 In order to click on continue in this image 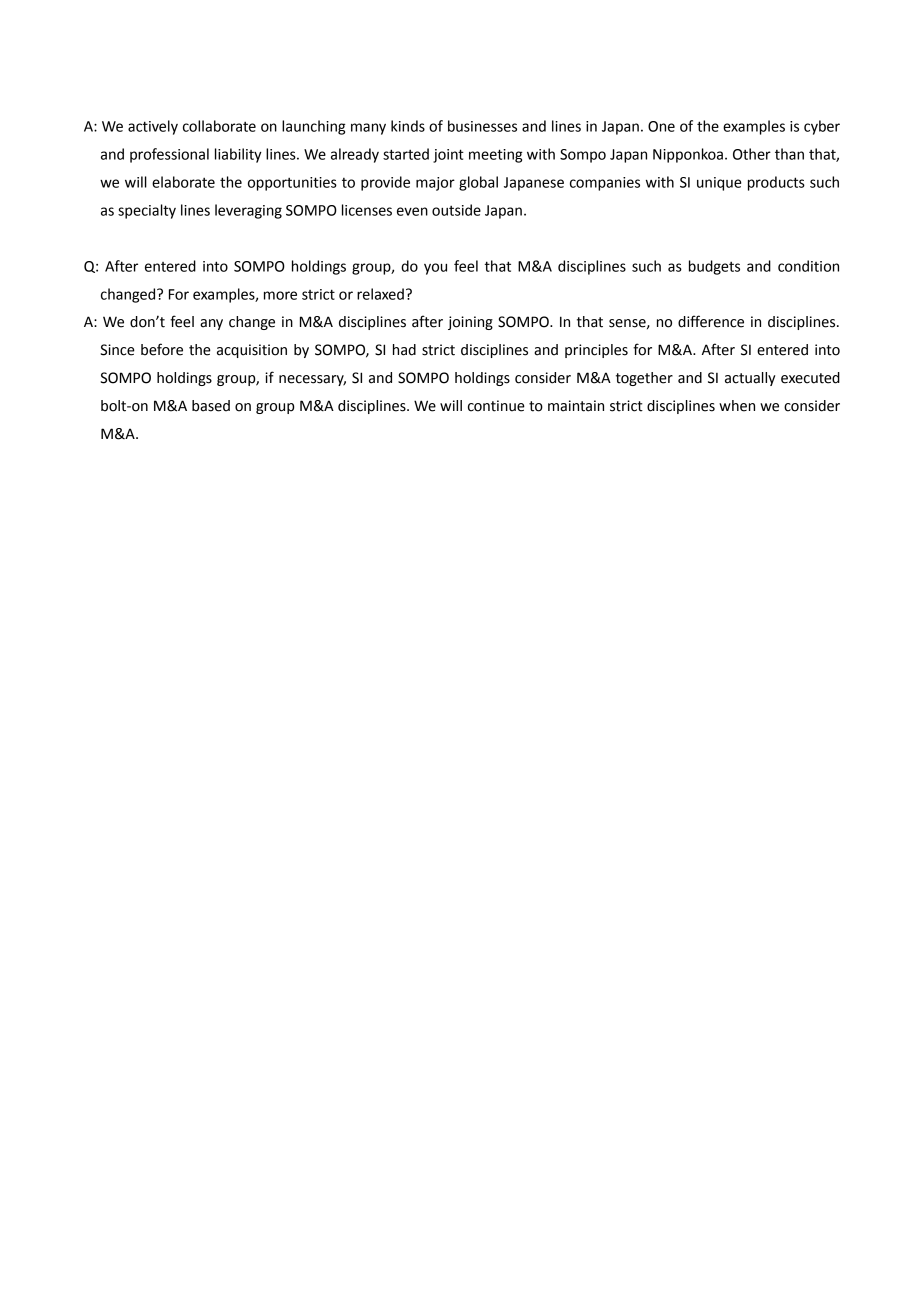, I will do `click(496, 406)`.
